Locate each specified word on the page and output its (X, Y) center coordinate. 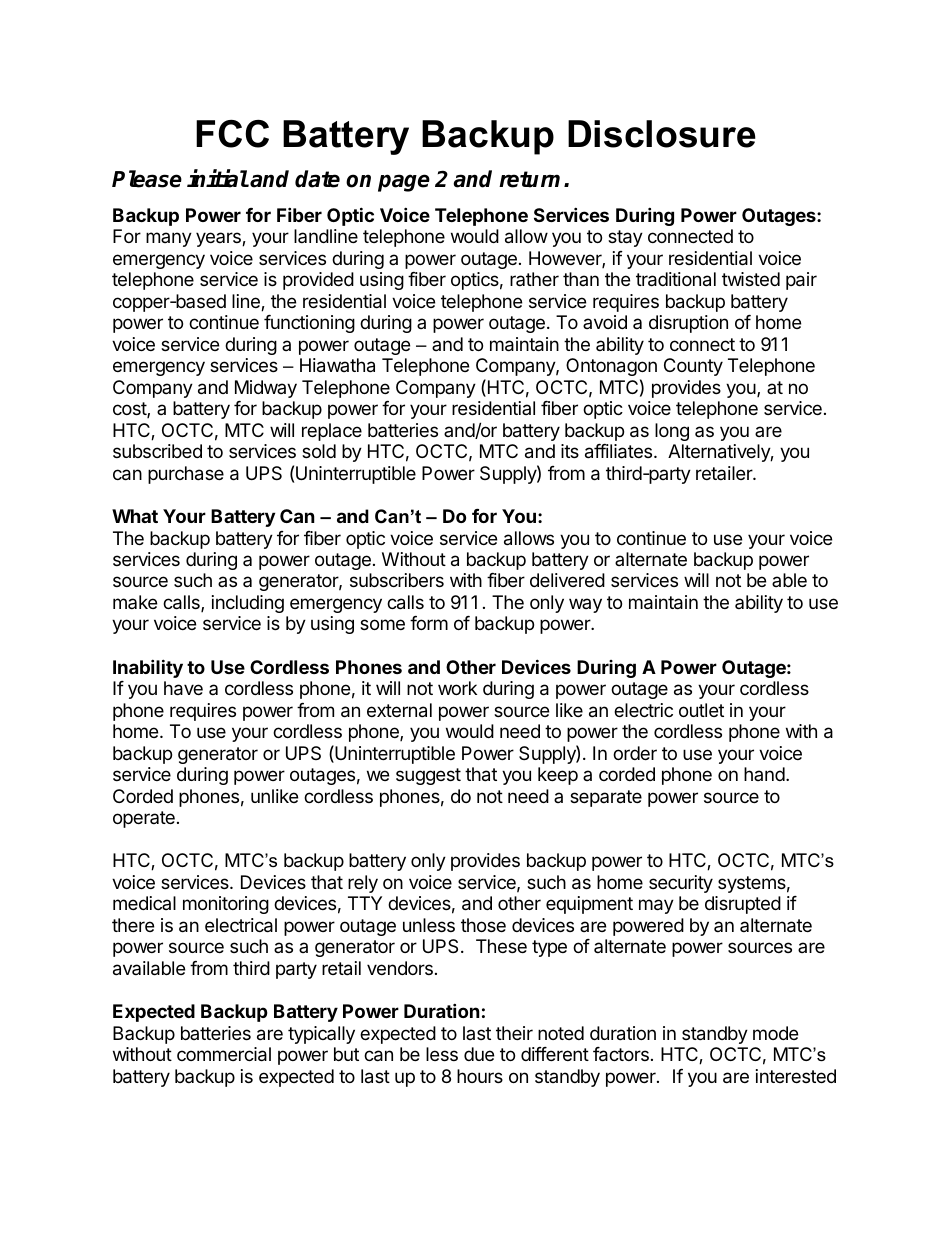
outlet (701, 710)
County (693, 367)
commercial (224, 1054)
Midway (266, 389)
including (248, 604)
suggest (428, 776)
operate (144, 819)
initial (217, 178)
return (529, 179)
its (570, 451)
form (429, 623)
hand (764, 774)
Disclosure (662, 134)
